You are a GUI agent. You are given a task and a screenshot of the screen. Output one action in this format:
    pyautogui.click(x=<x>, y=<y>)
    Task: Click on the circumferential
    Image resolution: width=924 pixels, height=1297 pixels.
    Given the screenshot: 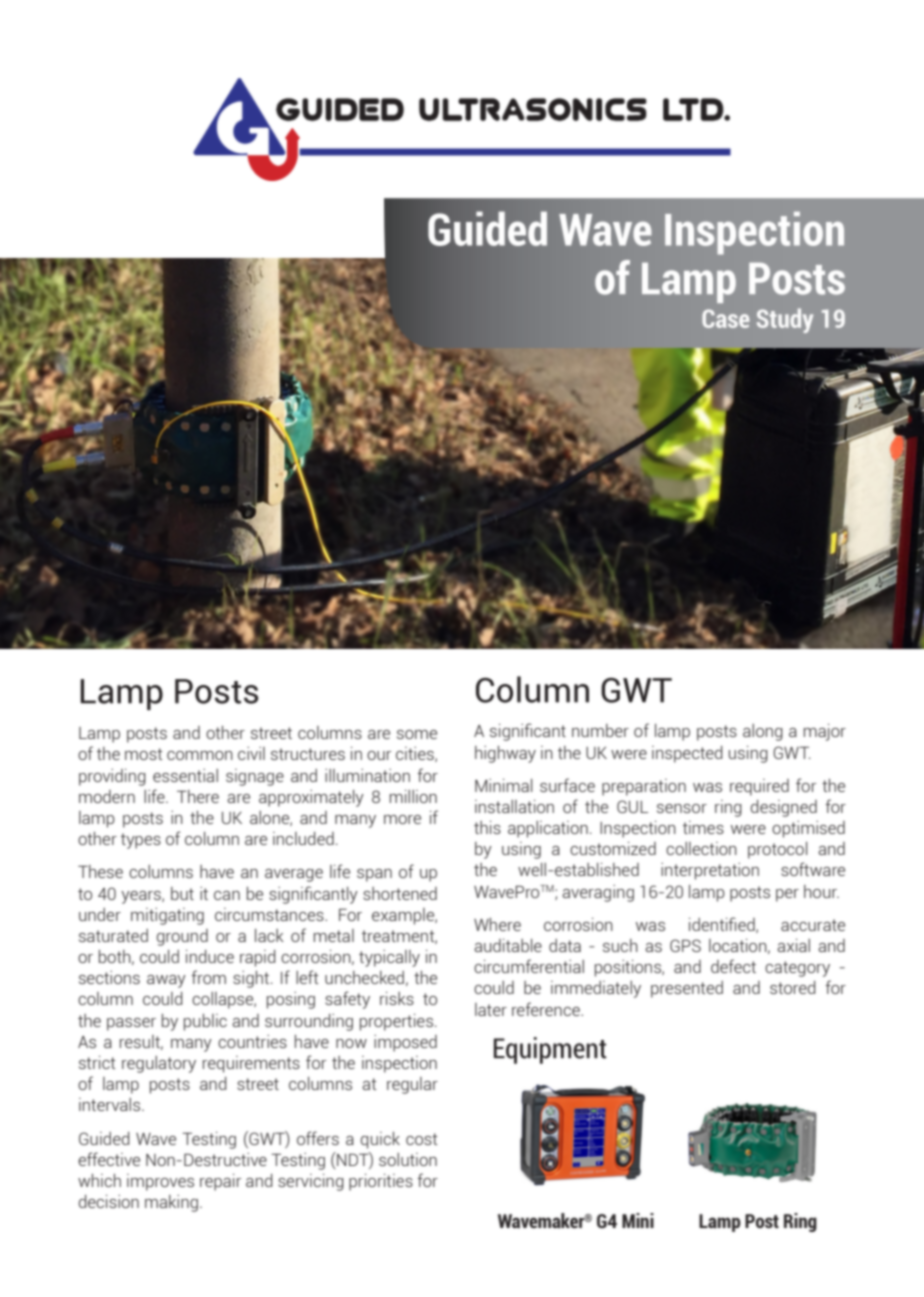 What is the action you would take?
    pyautogui.click(x=529, y=966)
